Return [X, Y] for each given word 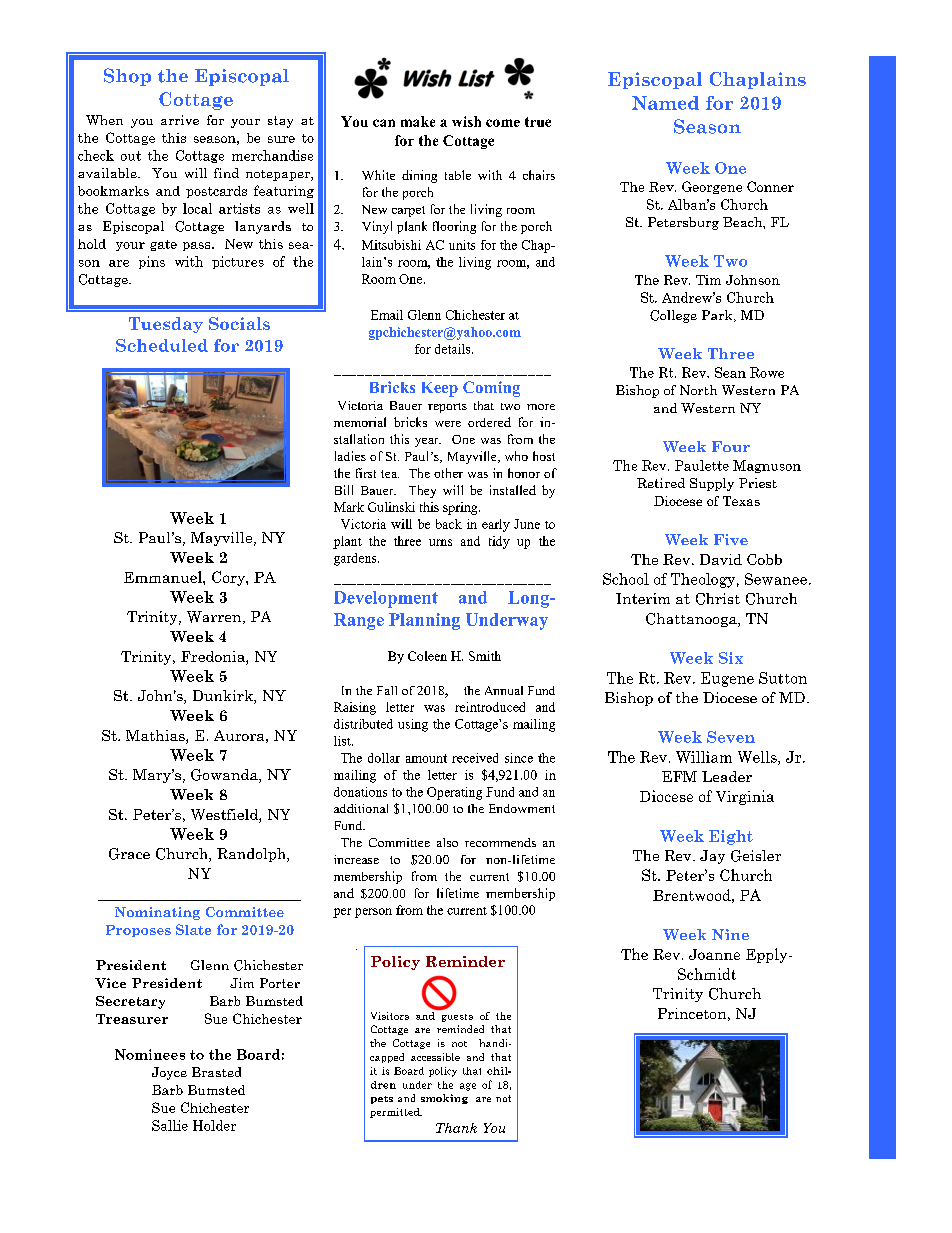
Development [386, 599]
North [698, 390]
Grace [129, 854]
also [447, 842]
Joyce [169, 1073]
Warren [215, 617]
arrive [180, 120]
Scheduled [162, 345]
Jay [712, 857]
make [418, 121]
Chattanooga [692, 620]
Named [665, 103]
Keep [440, 389]
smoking [444, 1099]
